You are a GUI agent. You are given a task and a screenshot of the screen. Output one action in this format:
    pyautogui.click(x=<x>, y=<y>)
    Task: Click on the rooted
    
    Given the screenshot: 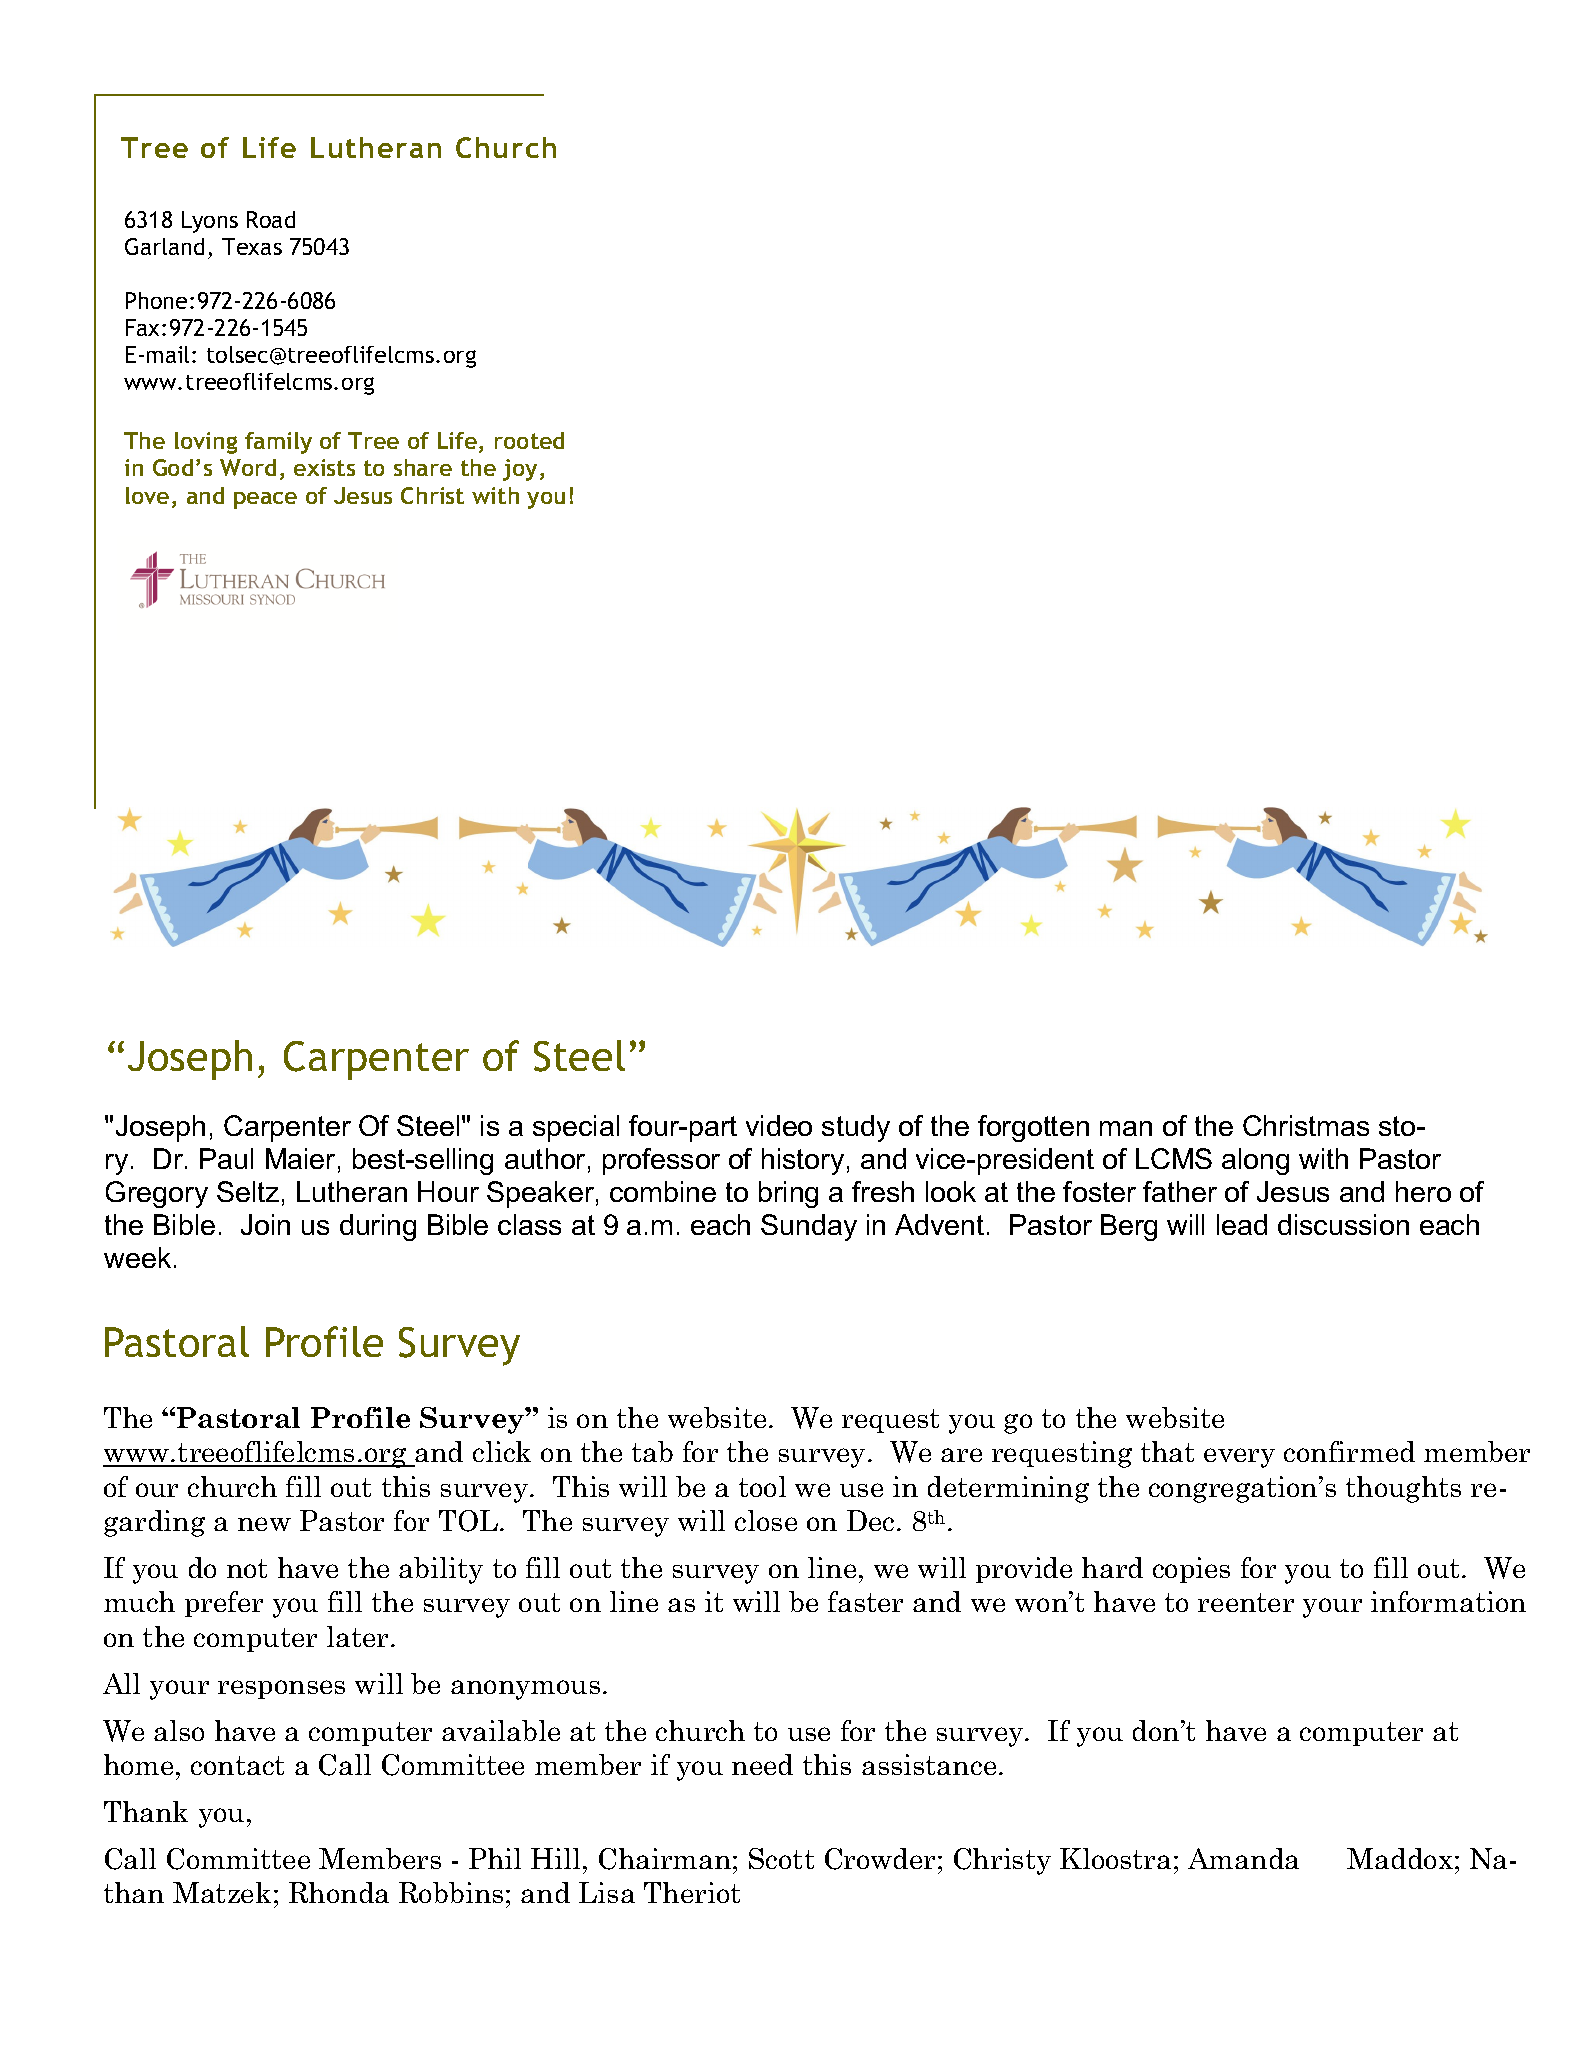 What is the action you would take?
    pyautogui.click(x=529, y=440)
